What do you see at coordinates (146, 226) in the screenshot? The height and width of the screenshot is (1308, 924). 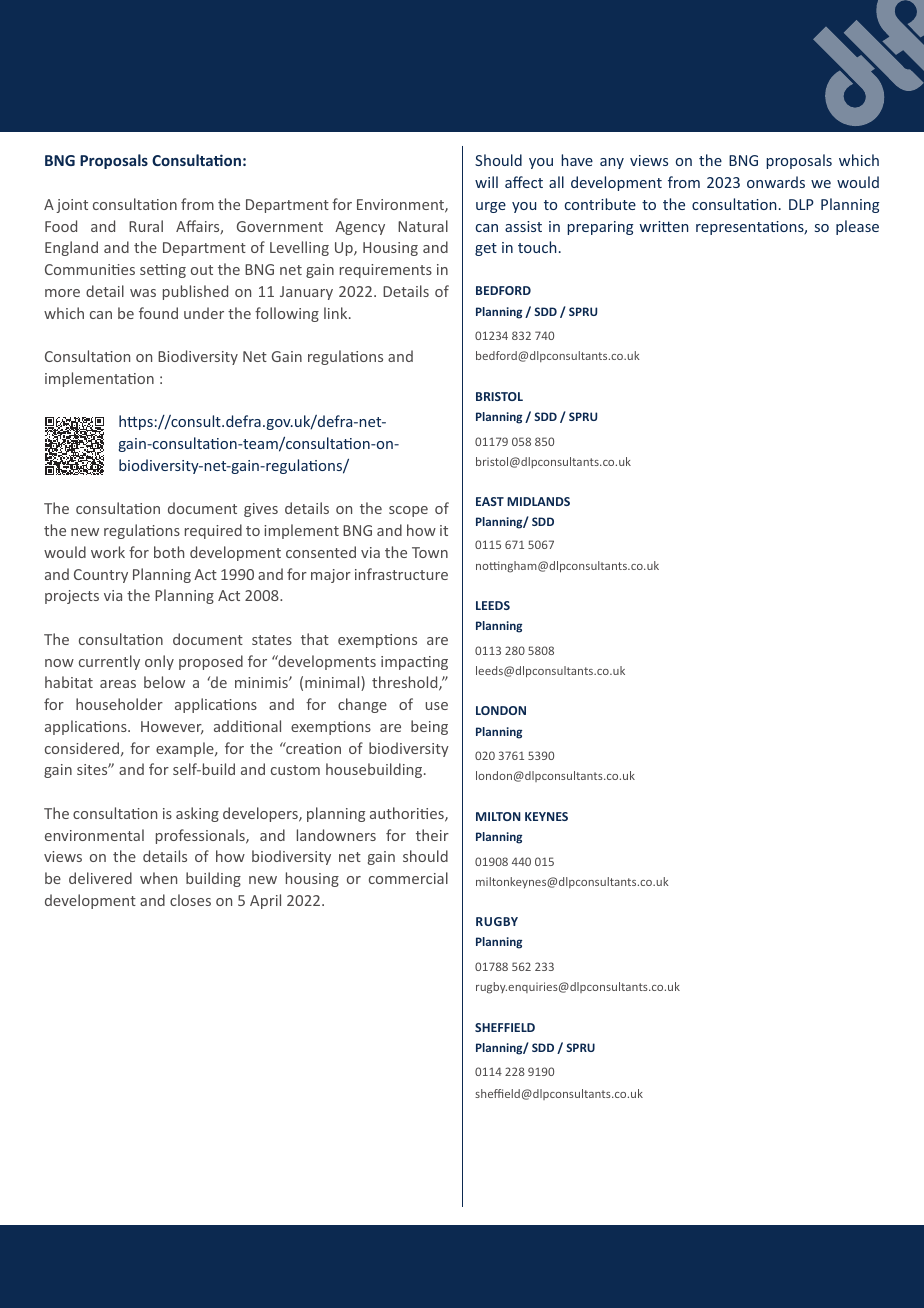 I see `Rural` at bounding box center [146, 226].
